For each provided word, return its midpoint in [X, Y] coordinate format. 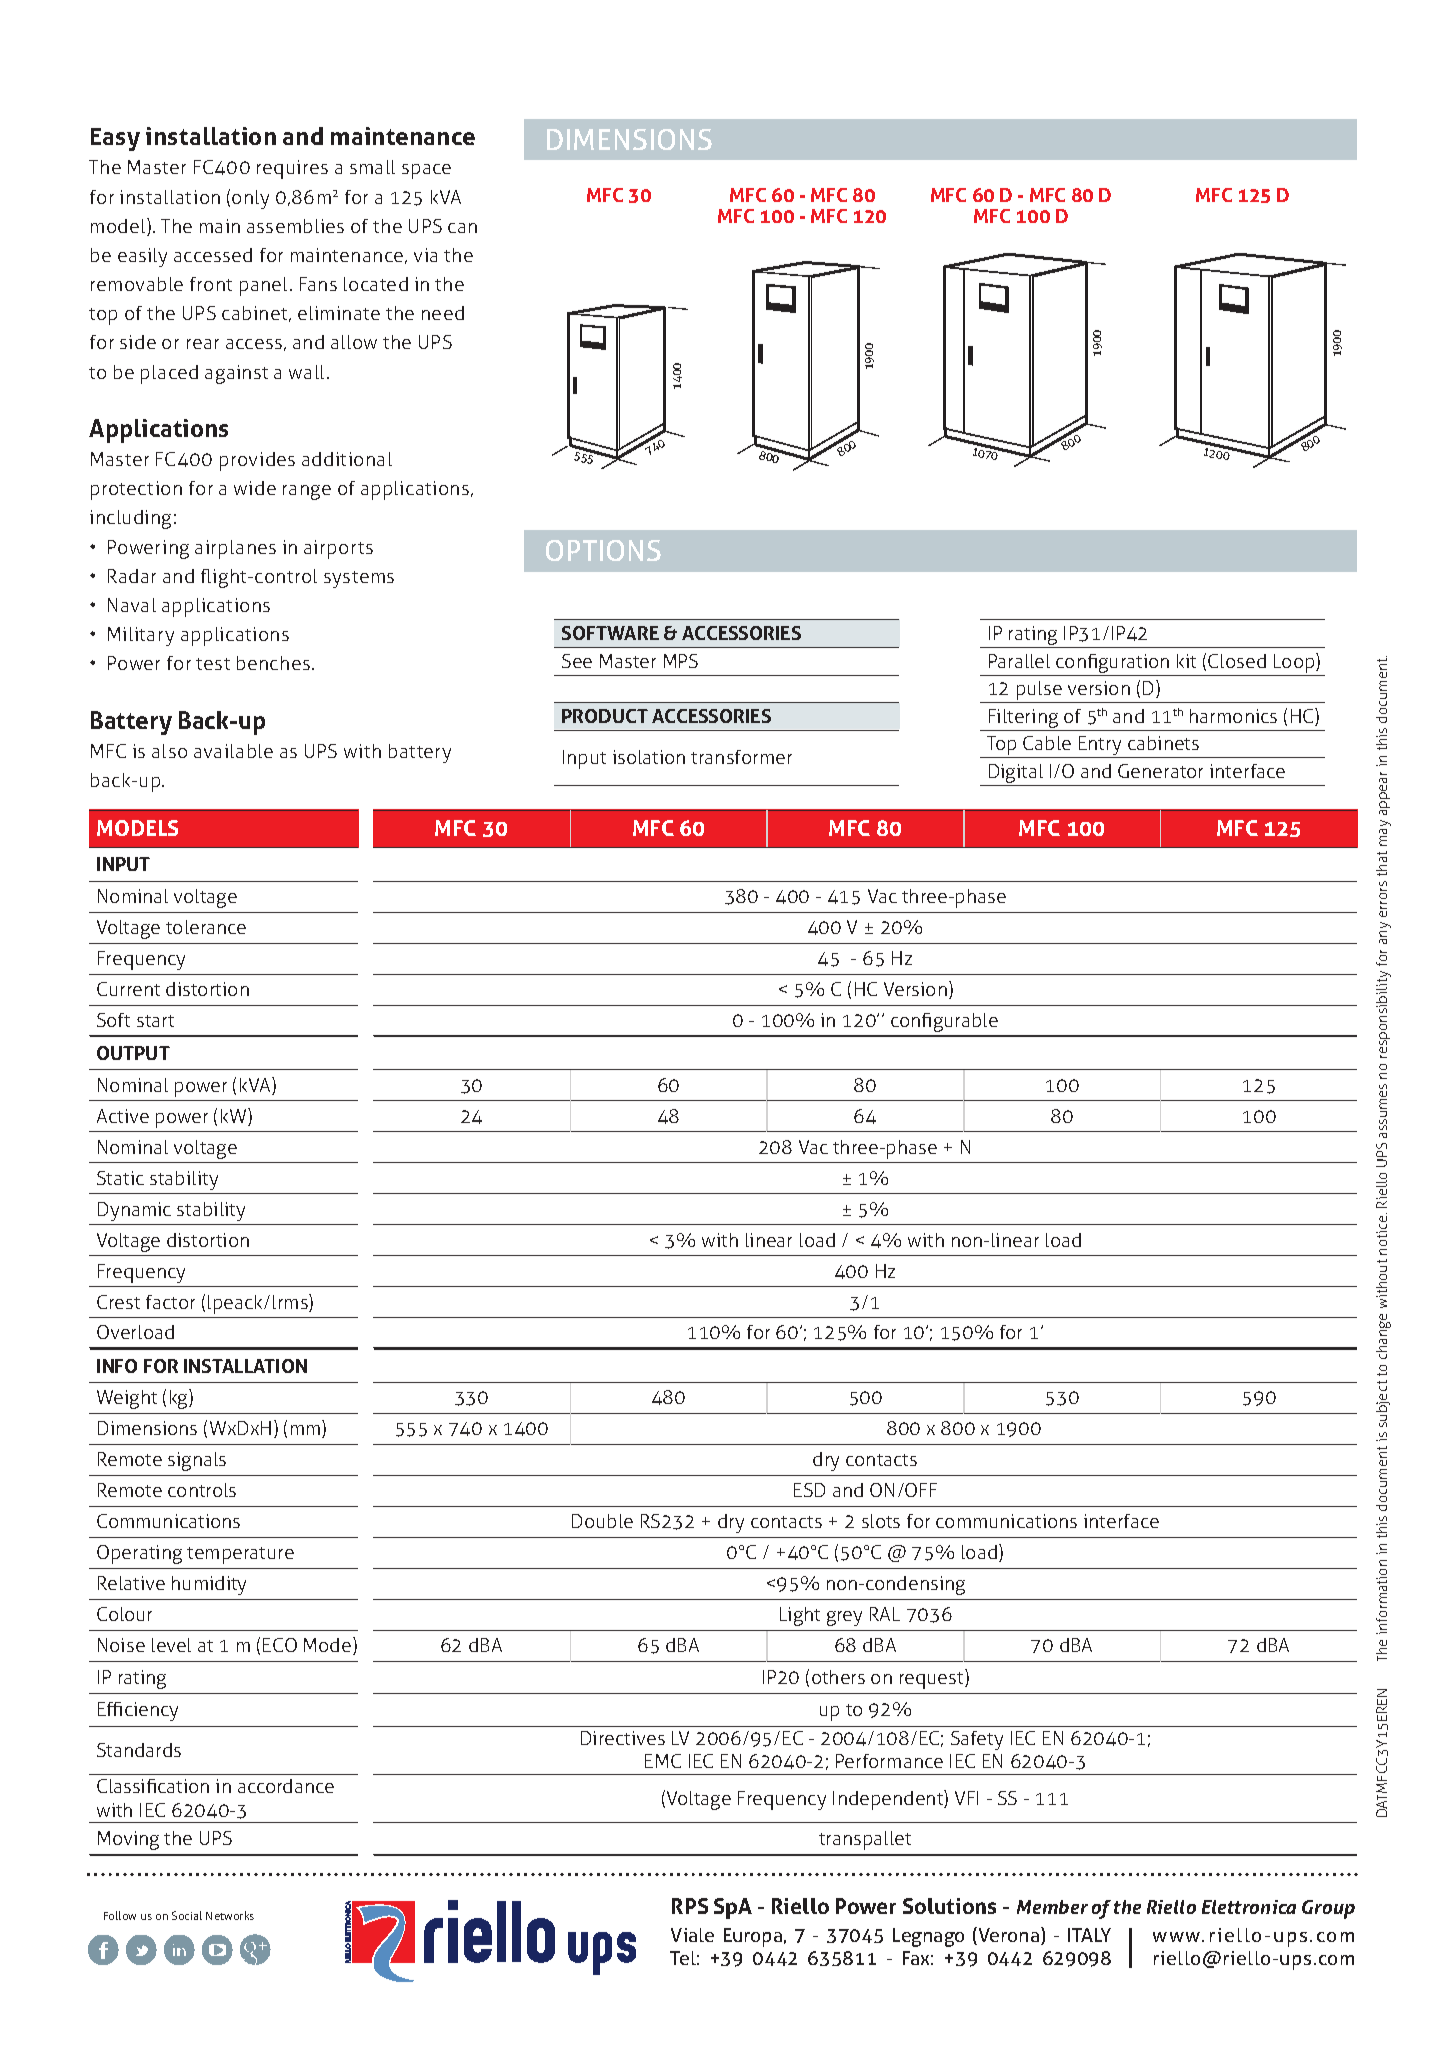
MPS [681, 661]
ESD [809, 1490]
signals [197, 1461]
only [250, 199]
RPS [690, 1906]
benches [273, 663]
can [462, 228]
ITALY [1089, 1935]
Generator [1160, 771]
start [155, 1021]
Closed [1237, 661]
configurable [944, 1022]
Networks [230, 1915]
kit [1186, 661]
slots [881, 1521]
